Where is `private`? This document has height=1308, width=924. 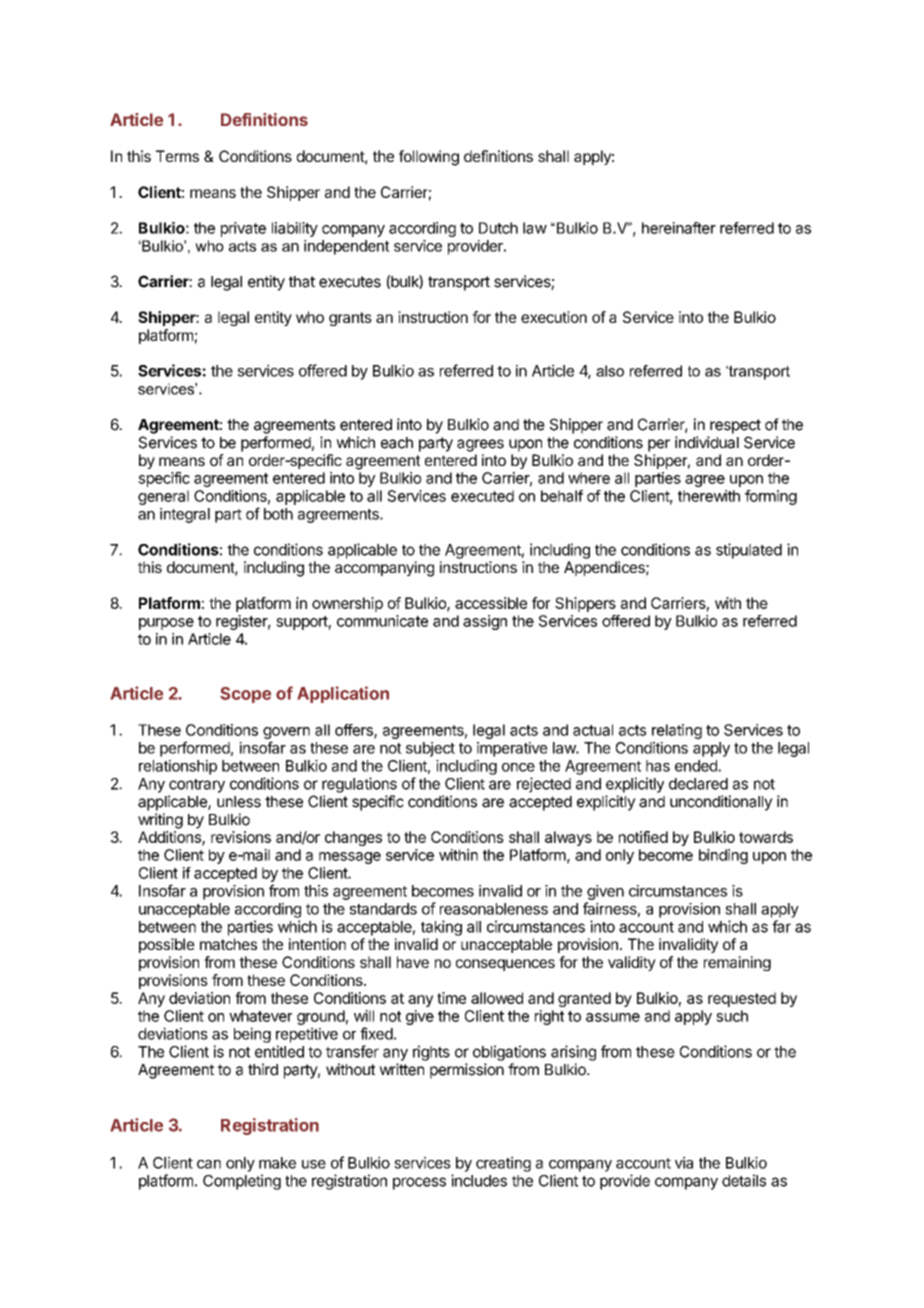 private is located at coordinates (243, 229).
